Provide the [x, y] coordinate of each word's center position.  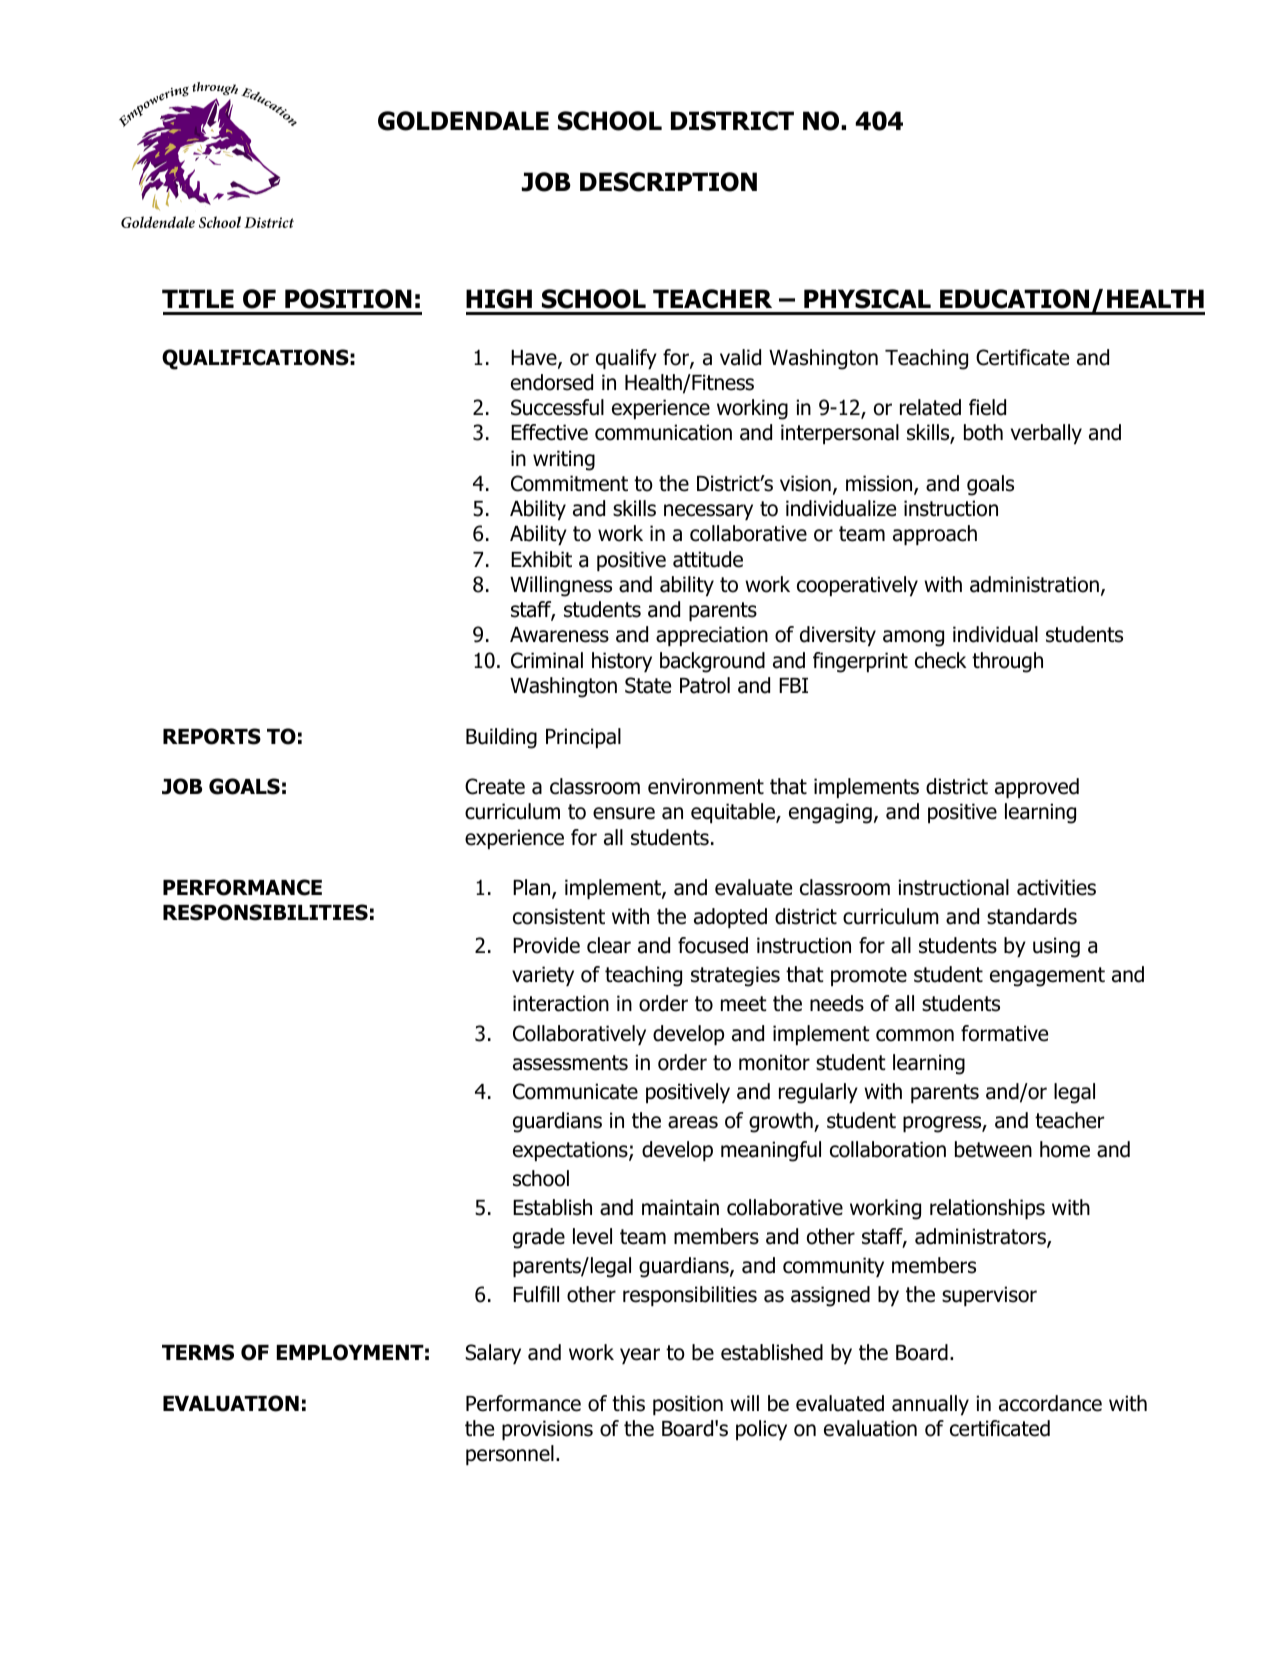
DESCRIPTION [668, 182]
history [622, 662]
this [628, 1403]
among [913, 638]
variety [543, 976]
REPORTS [212, 736]
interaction [561, 1003]
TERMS [198, 1352]
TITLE [198, 298]
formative [1004, 1033]
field [987, 407]
